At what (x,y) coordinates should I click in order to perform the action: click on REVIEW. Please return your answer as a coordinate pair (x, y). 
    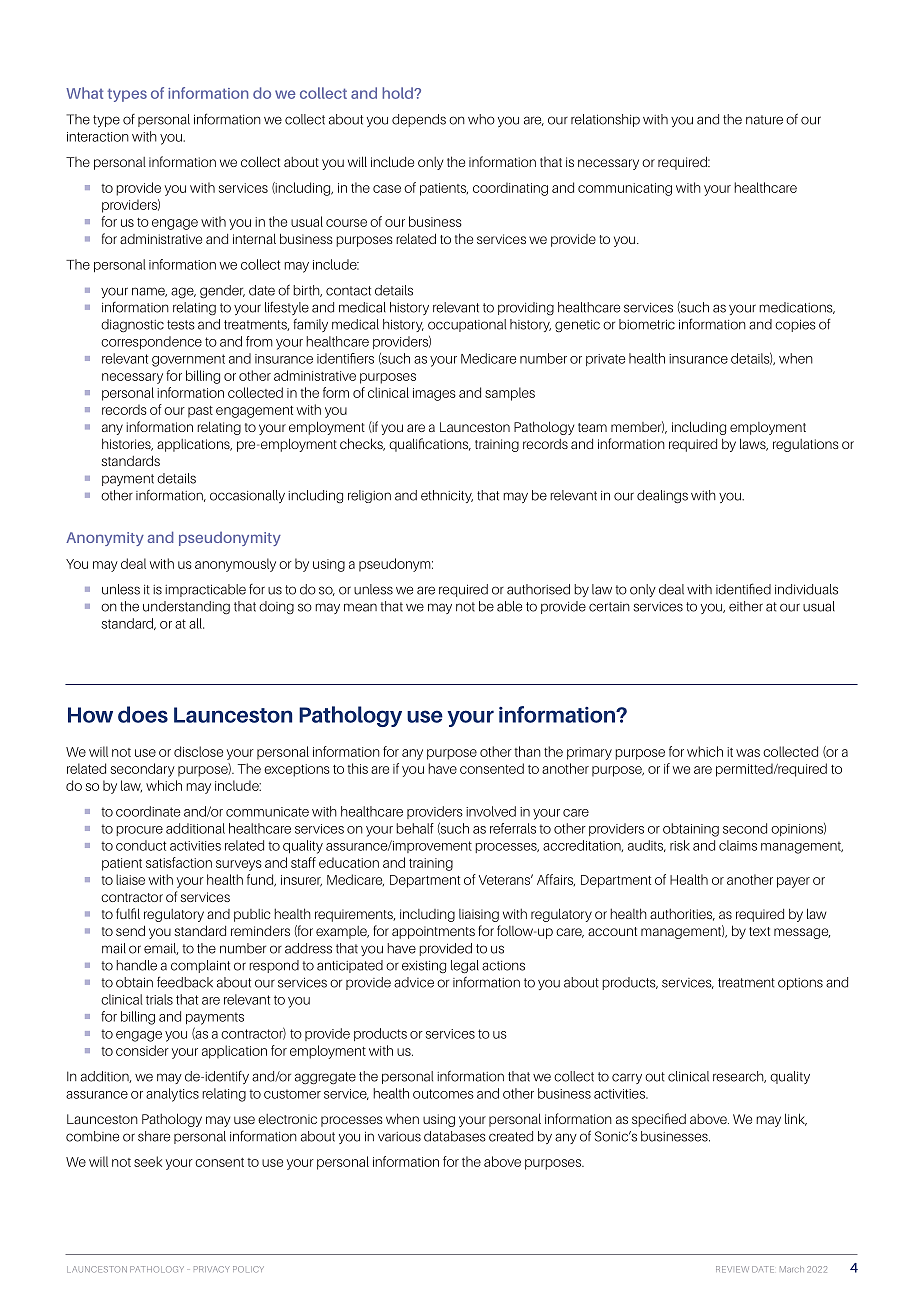
    Looking at the image, I should click on (732, 1269).
